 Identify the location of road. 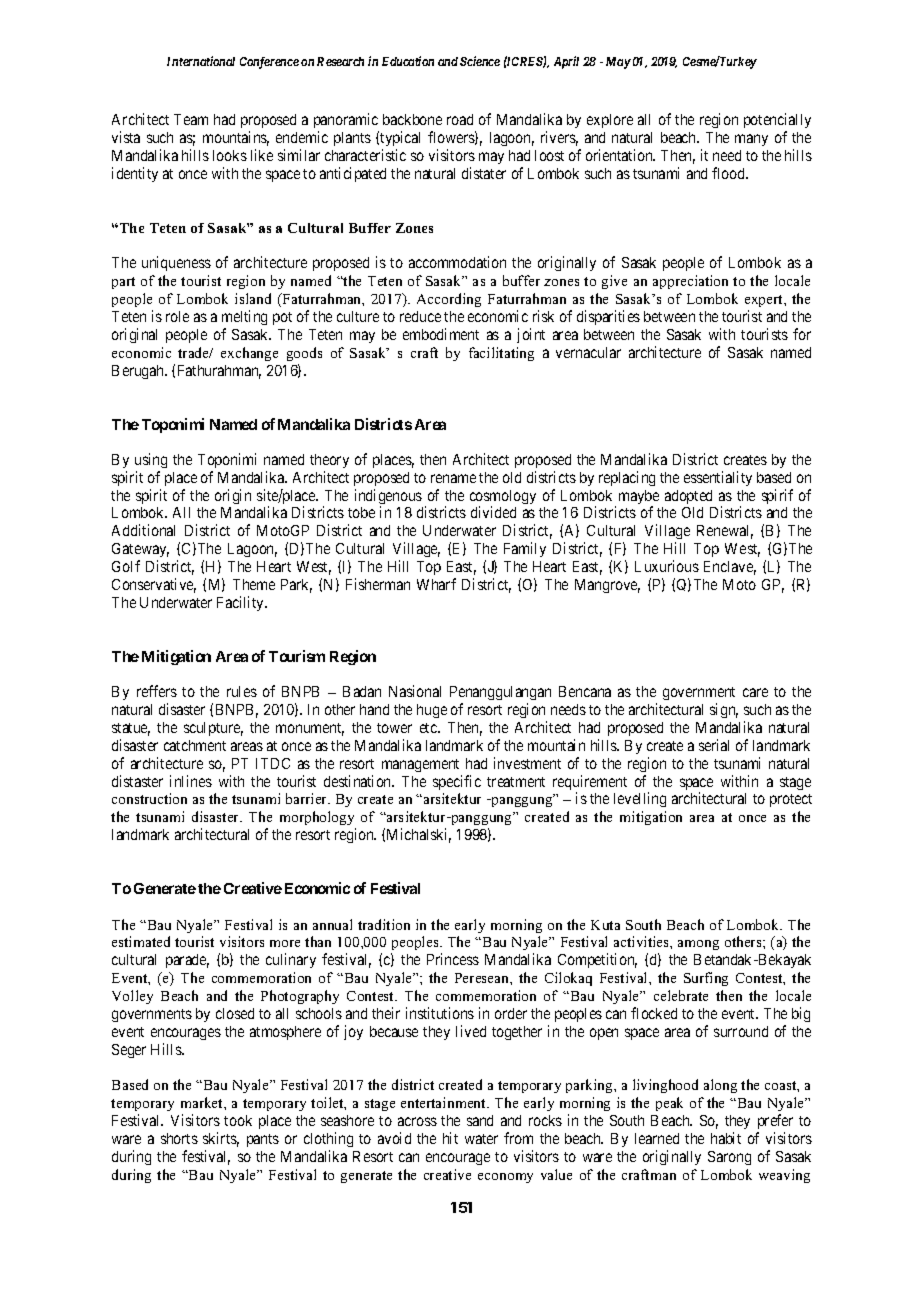
(460, 119).
